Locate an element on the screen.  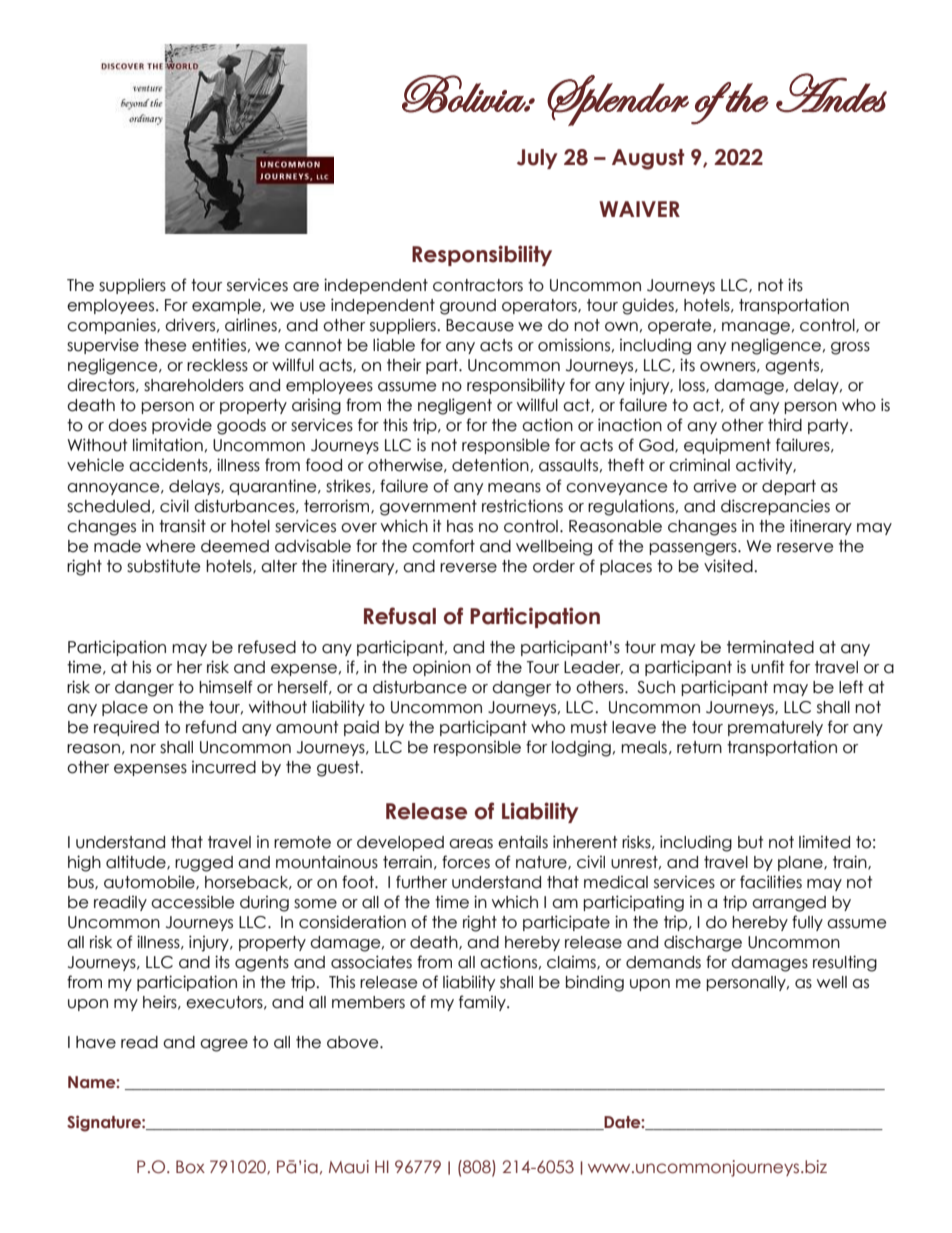
Maui is located at coordinates (349, 1167).
